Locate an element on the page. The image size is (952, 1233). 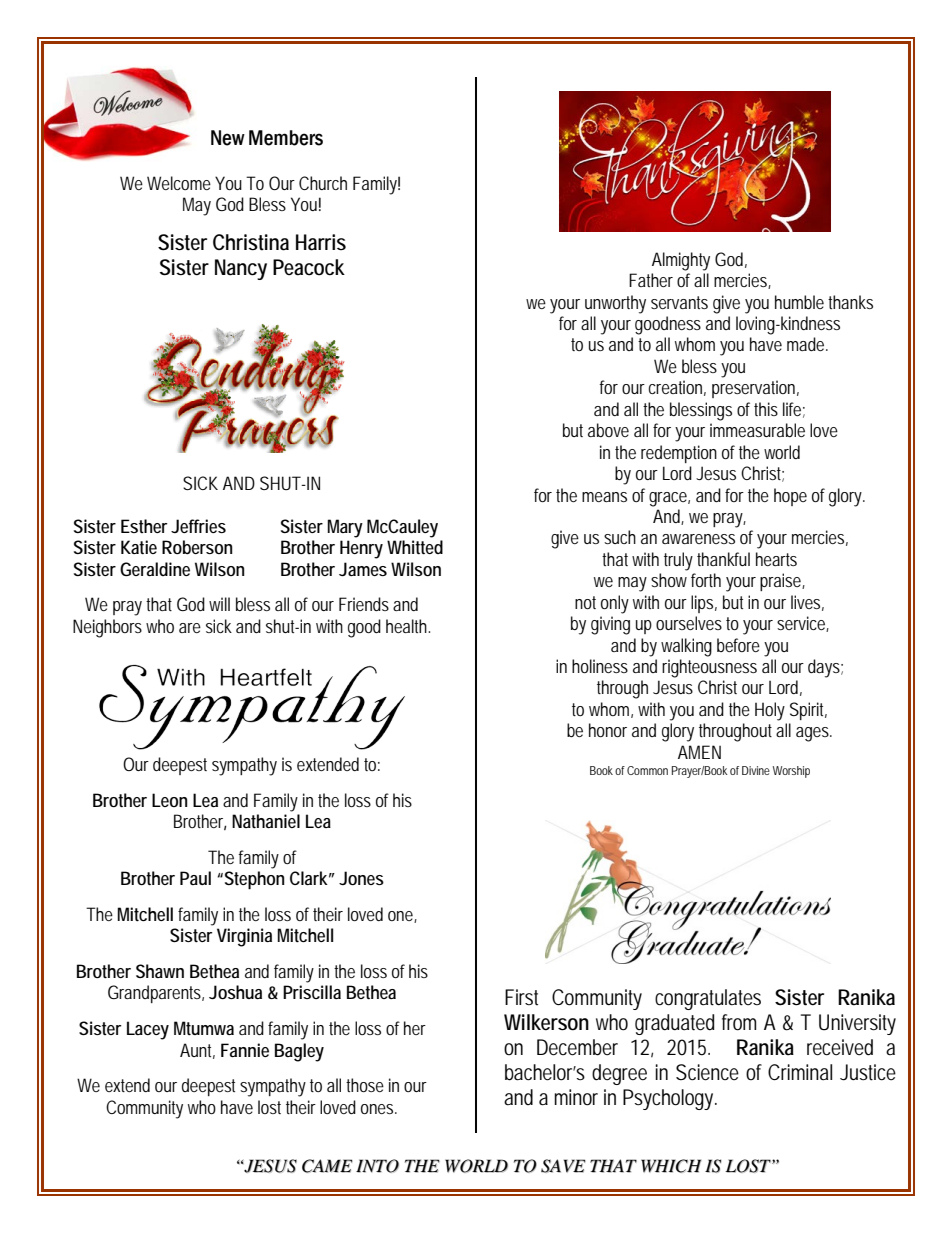
Fannie is located at coordinates (245, 1050).
